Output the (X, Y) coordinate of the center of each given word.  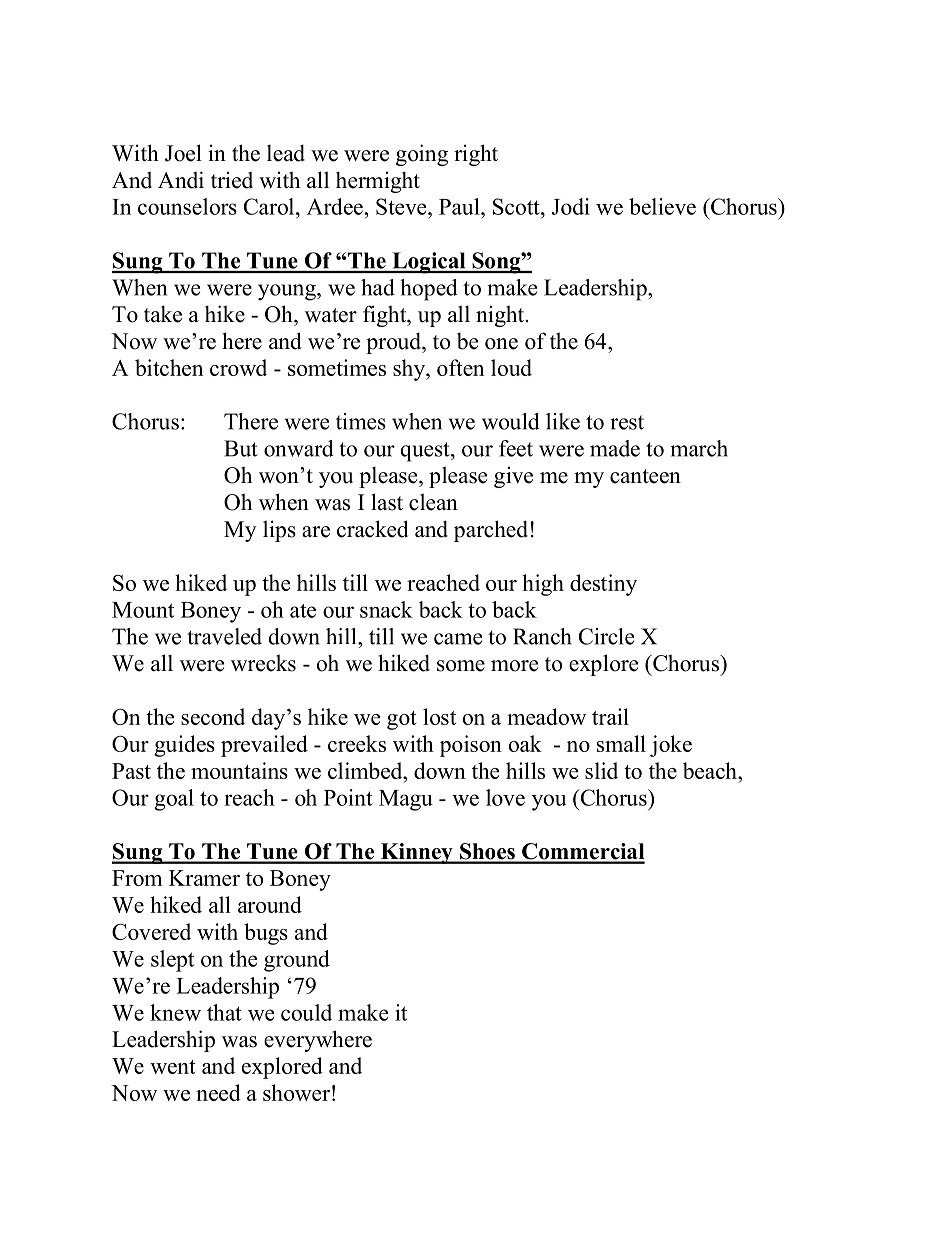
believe (662, 206)
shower (296, 1092)
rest (627, 422)
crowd (238, 367)
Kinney (416, 853)
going (422, 155)
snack (386, 609)
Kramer (204, 878)
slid (601, 770)
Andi (181, 180)
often (460, 367)
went (173, 1067)
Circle (606, 636)
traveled (224, 636)
